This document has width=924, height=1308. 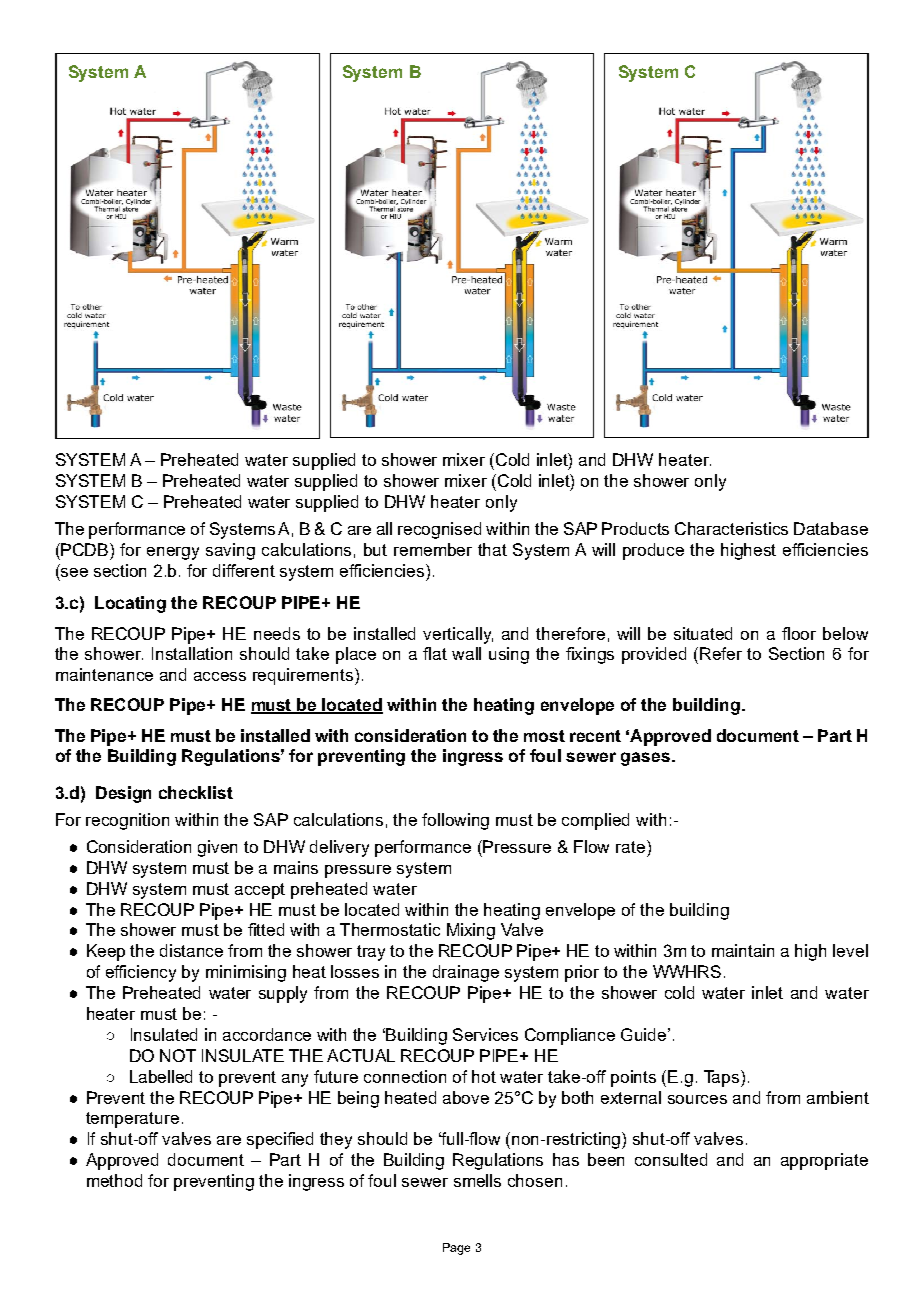 I want to click on maintain, so click(x=743, y=950).
